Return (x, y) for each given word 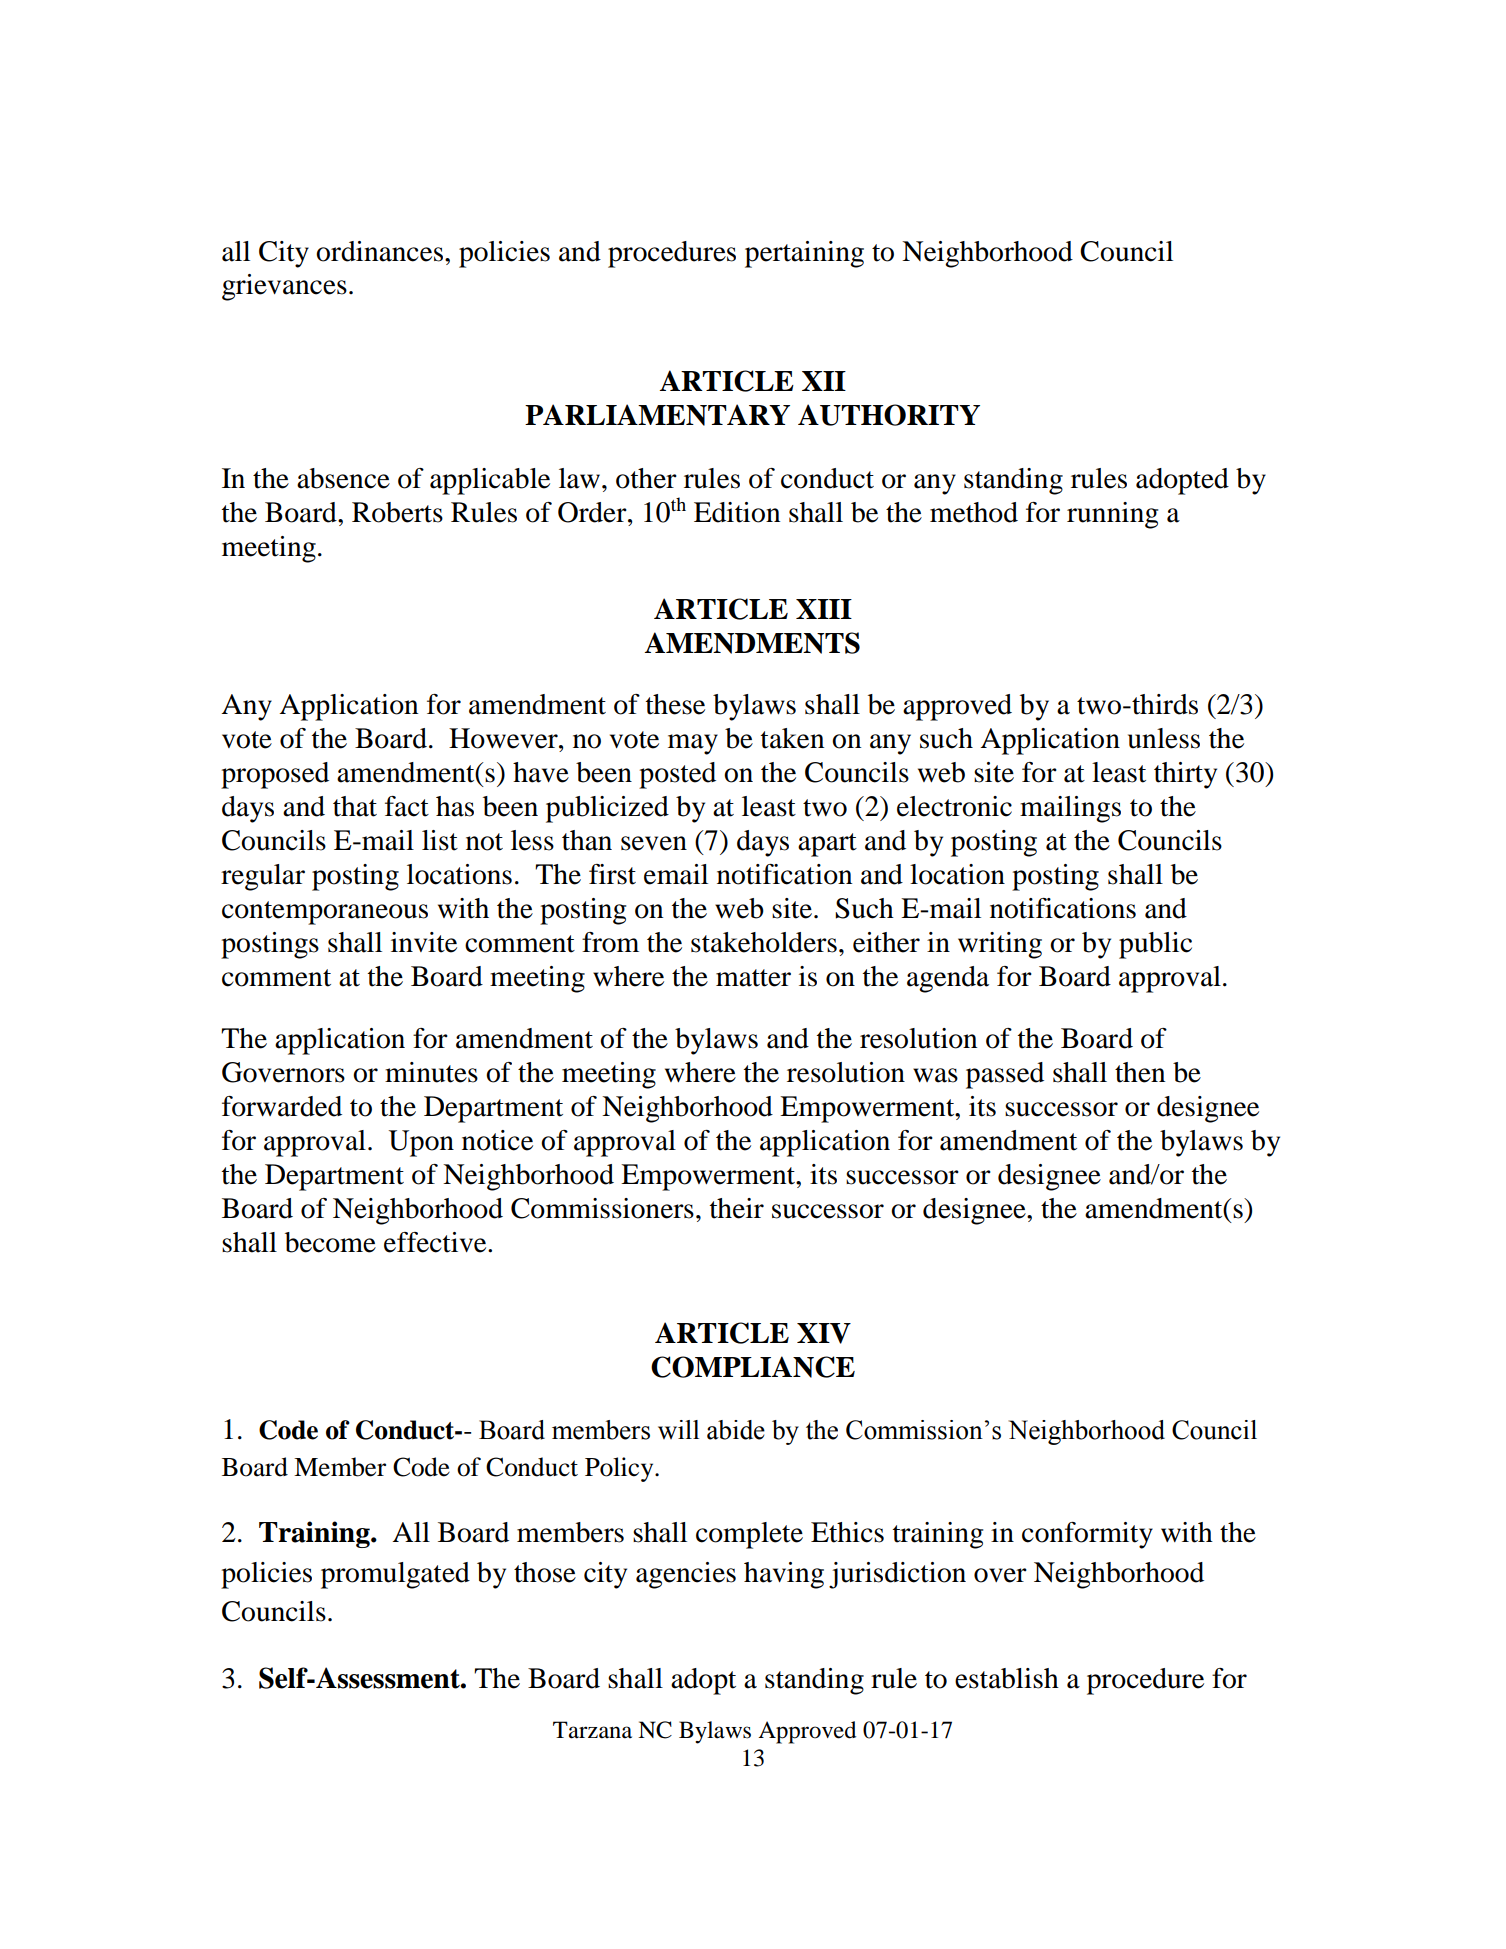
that (355, 806)
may (693, 744)
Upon (421, 1143)
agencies (686, 1575)
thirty (1185, 775)
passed (1005, 1075)
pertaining (804, 254)
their (737, 1208)
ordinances (381, 251)
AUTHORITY (889, 415)
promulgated (395, 1575)
